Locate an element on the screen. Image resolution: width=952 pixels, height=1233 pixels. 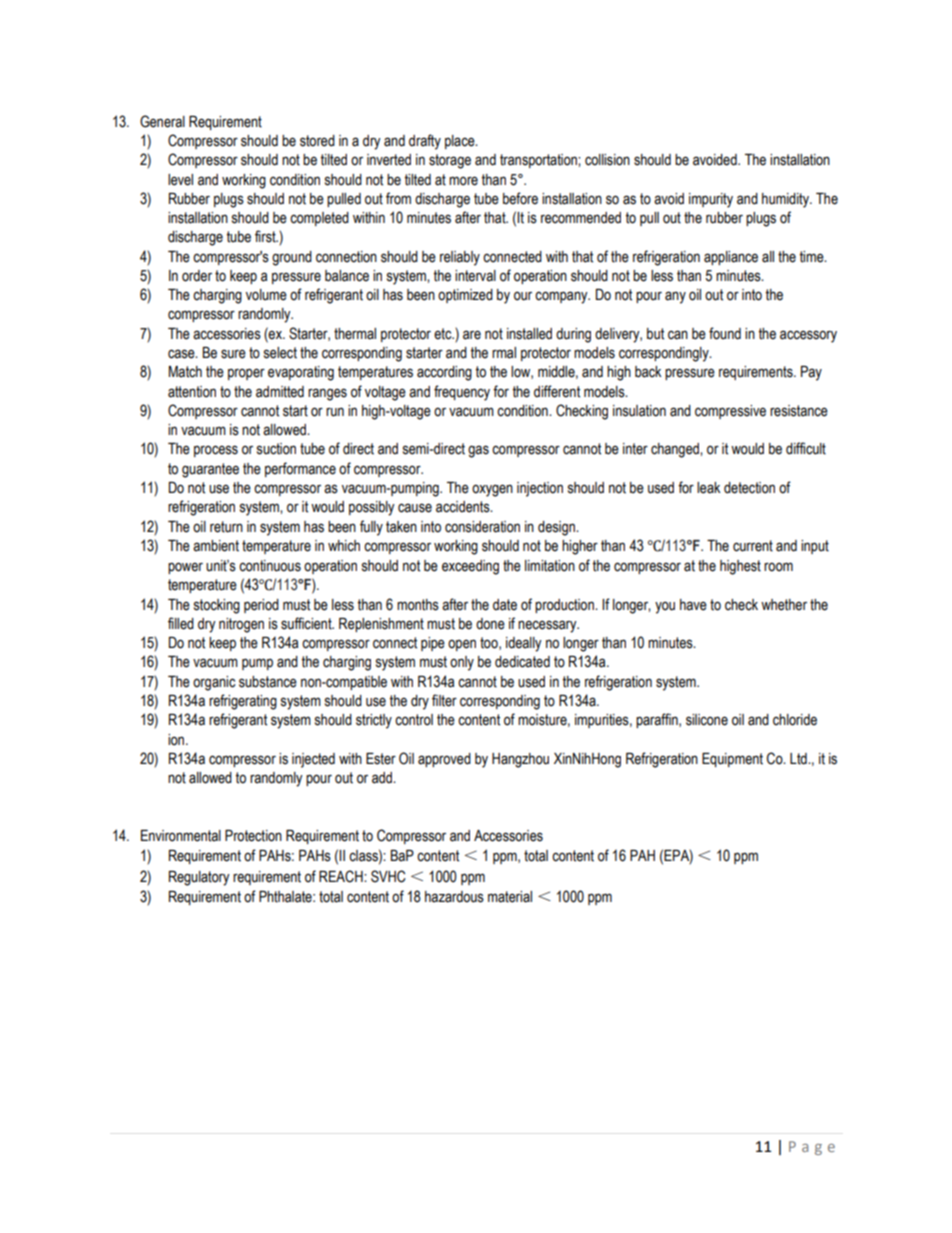
filter is located at coordinates (444, 700).
